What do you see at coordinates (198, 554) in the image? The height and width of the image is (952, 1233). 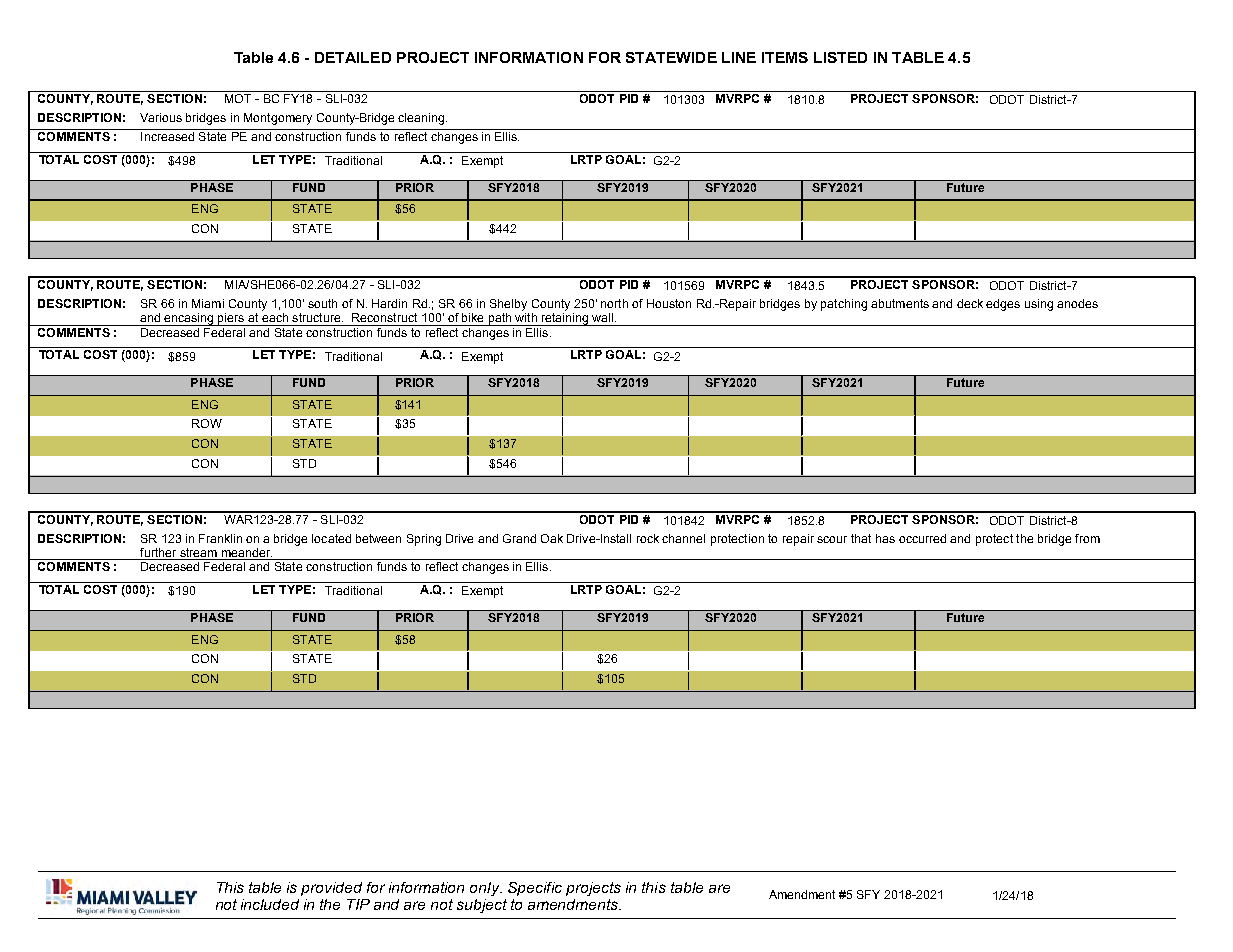 I see `stream` at bounding box center [198, 554].
